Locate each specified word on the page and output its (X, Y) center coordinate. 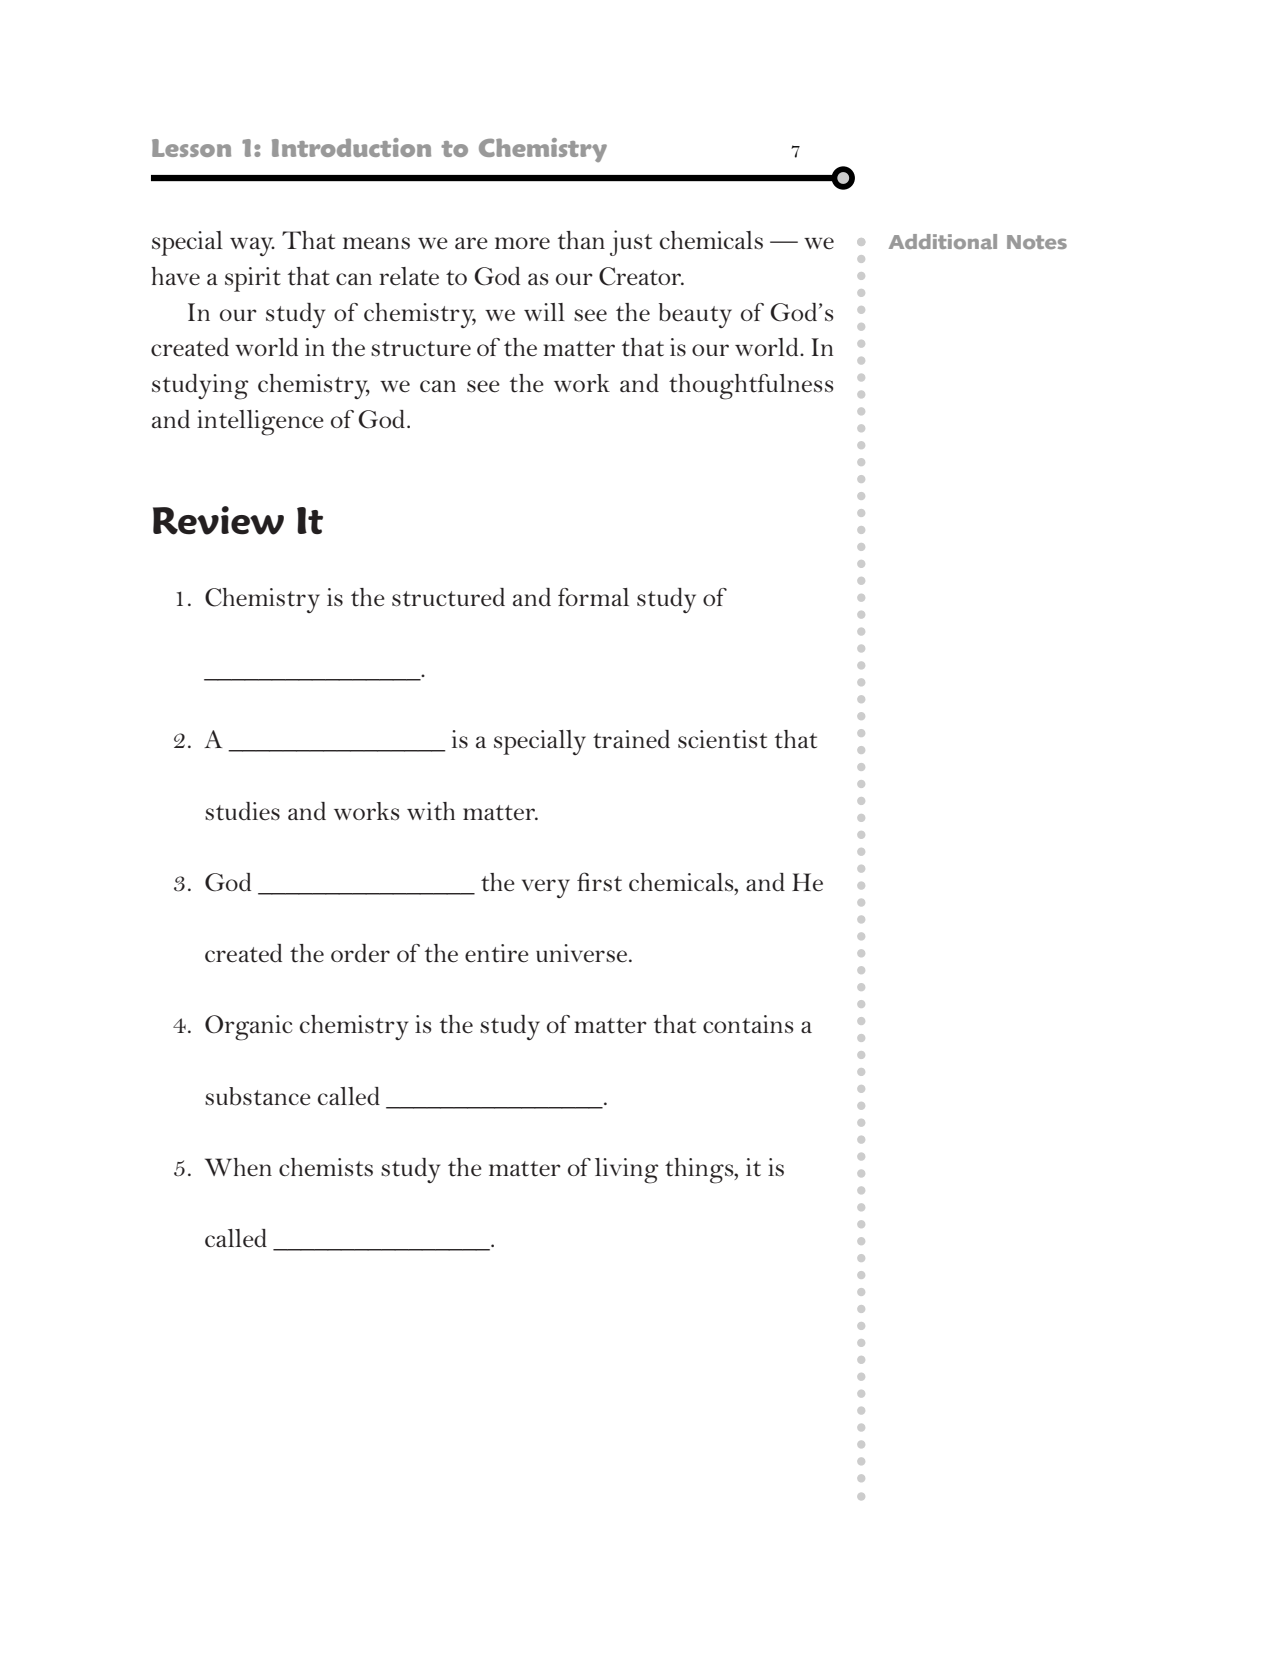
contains (748, 1024)
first (599, 882)
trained (631, 739)
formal (593, 597)
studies (242, 811)
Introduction (351, 147)
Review (218, 520)
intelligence (260, 423)
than (581, 240)
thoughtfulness (751, 387)
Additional (943, 241)
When (238, 1167)
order (360, 953)
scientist (722, 739)
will (544, 312)
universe (583, 953)
